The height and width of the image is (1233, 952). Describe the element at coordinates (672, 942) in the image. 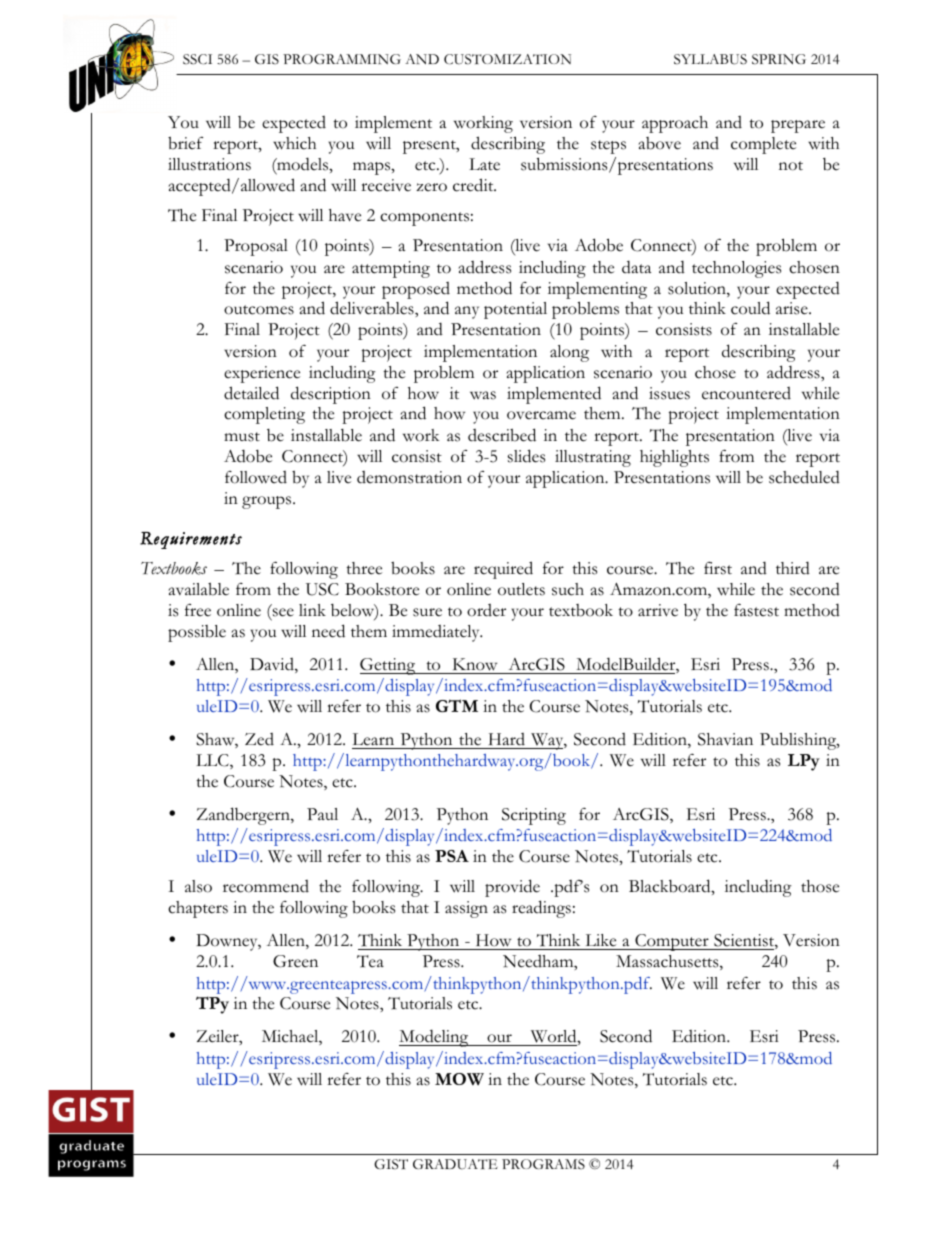

I see `Computer` at that location.
